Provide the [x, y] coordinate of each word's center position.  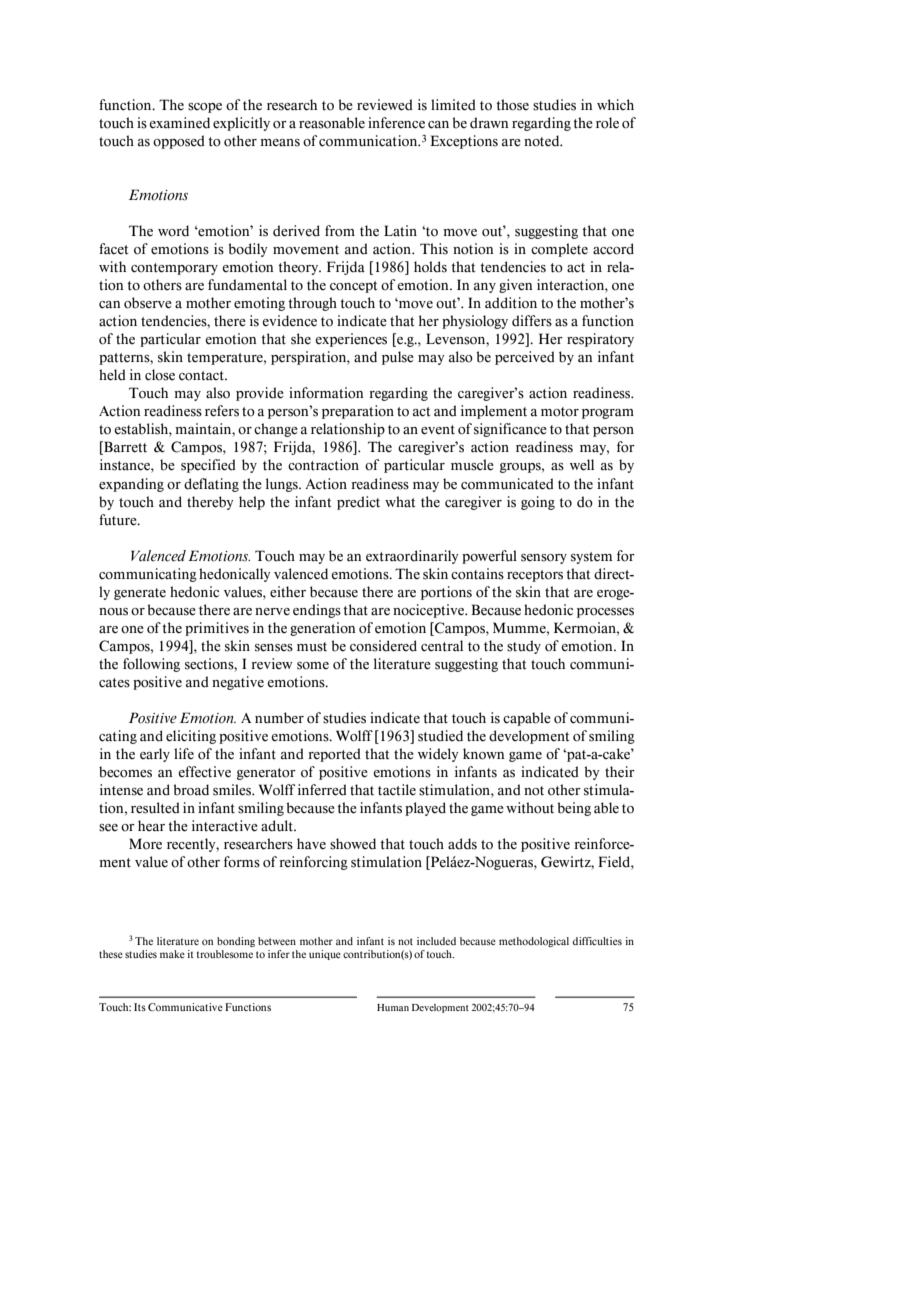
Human [393, 1007]
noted [543, 141]
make [172, 954]
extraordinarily [412, 557]
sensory [544, 559]
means [280, 143]
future [119, 520]
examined [179, 123]
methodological [534, 942]
